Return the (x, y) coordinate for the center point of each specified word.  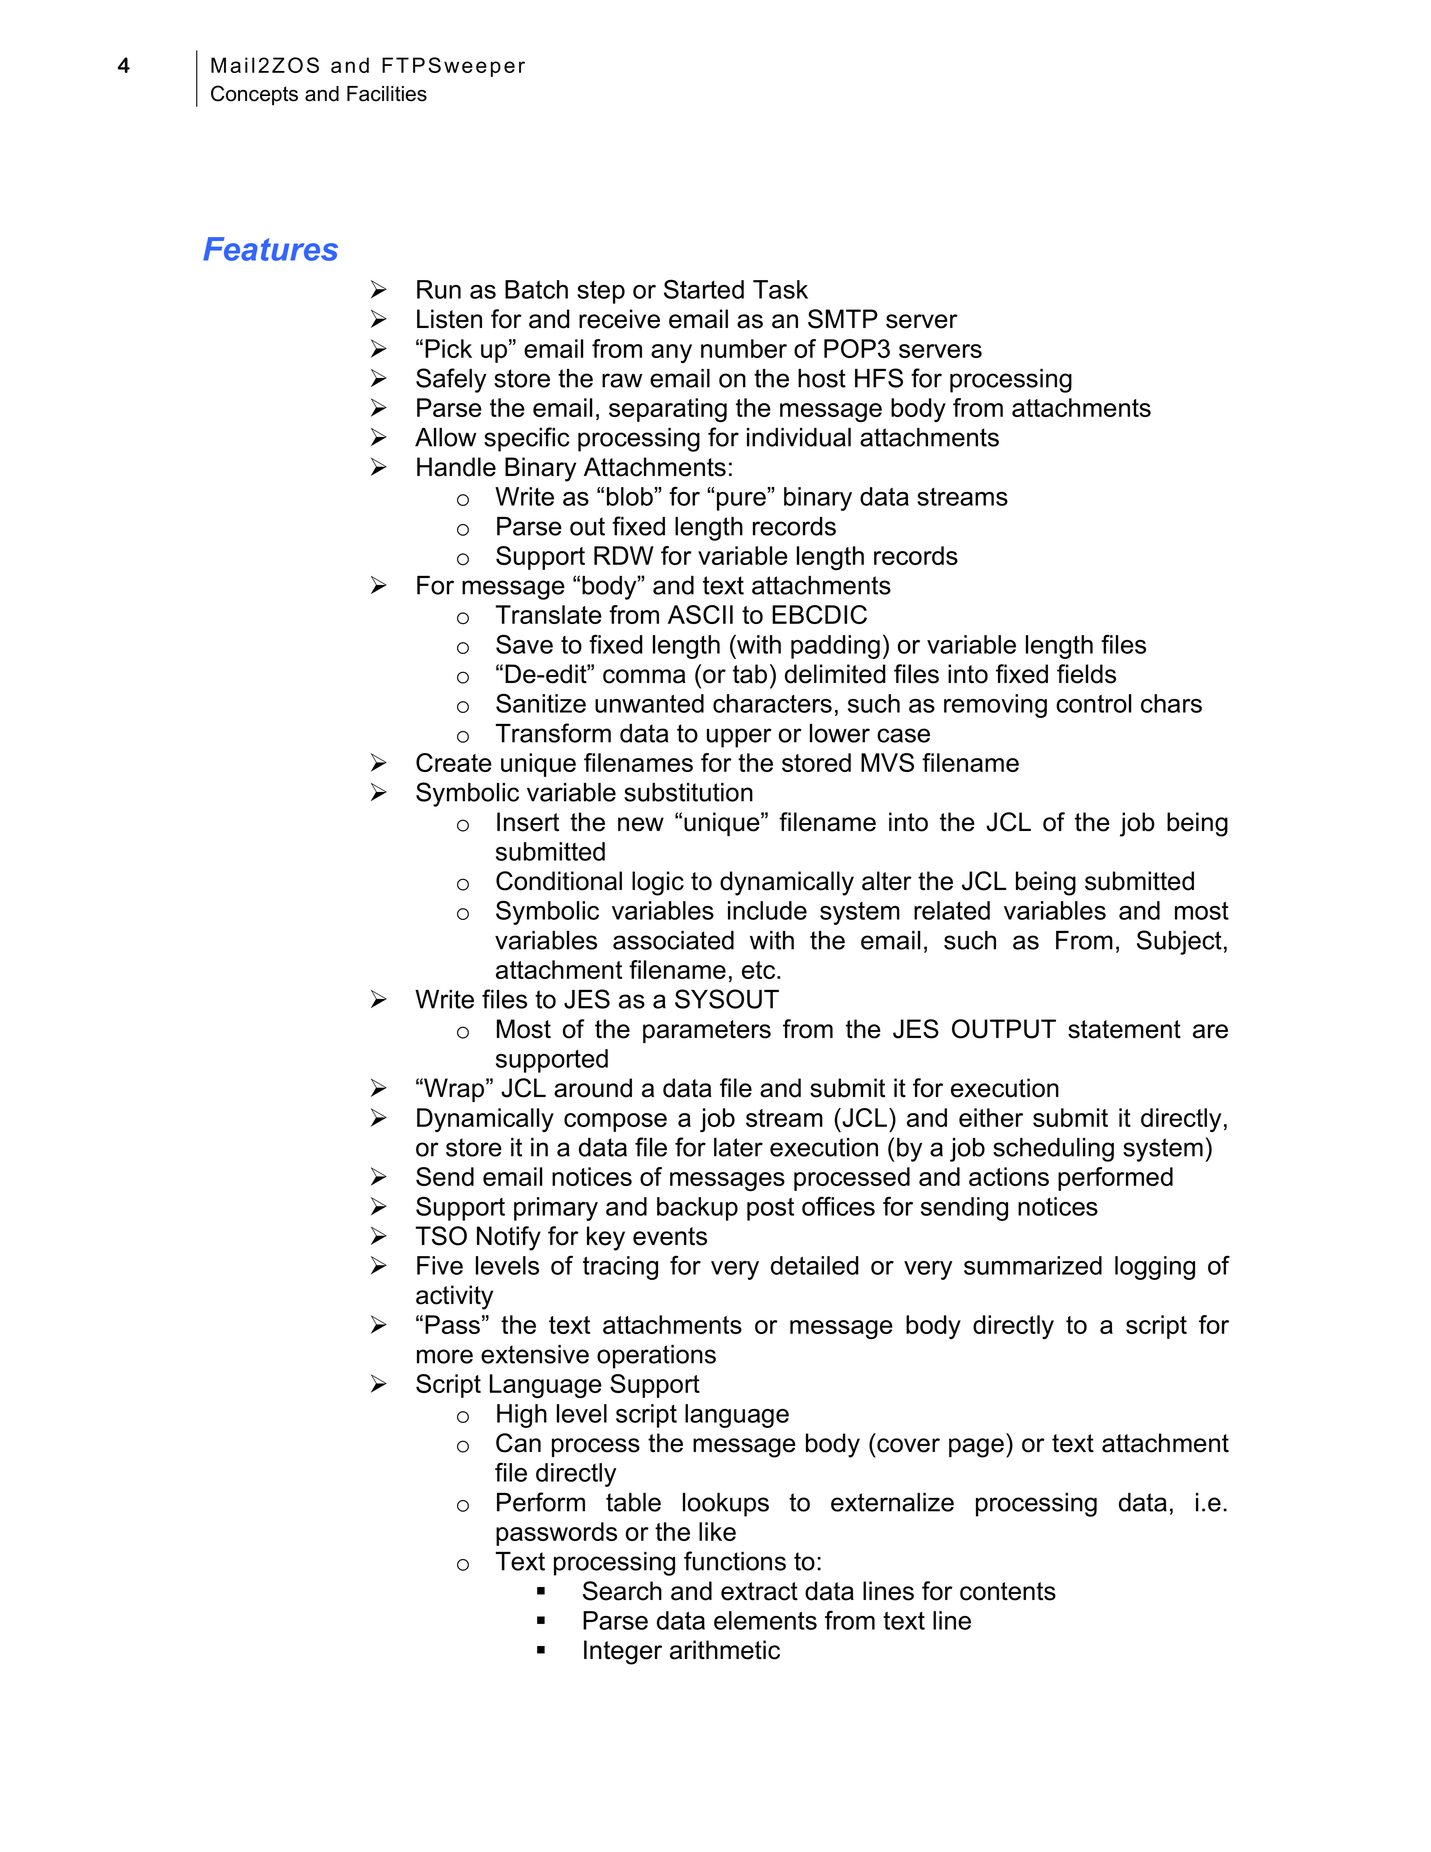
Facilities (387, 94)
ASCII (700, 614)
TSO (441, 1236)
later (738, 1147)
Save (524, 644)
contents (1008, 1591)
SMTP (843, 319)
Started (704, 289)
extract (759, 1591)
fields (1086, 674)
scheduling (1053, 1150)
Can (518, 1443)
